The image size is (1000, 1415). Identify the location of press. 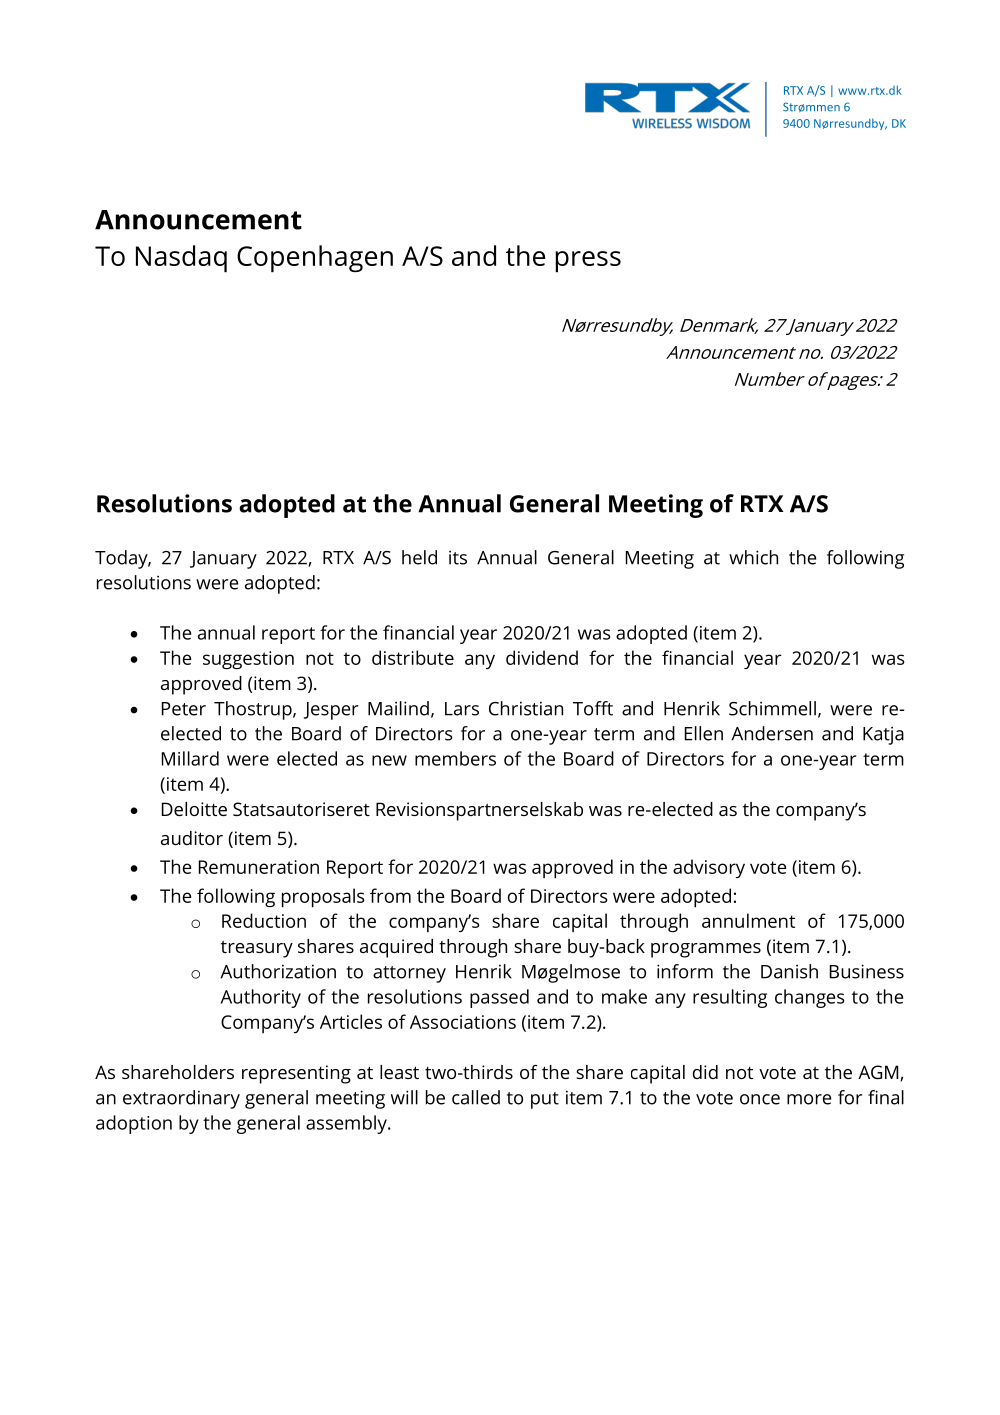
(588, 261).
